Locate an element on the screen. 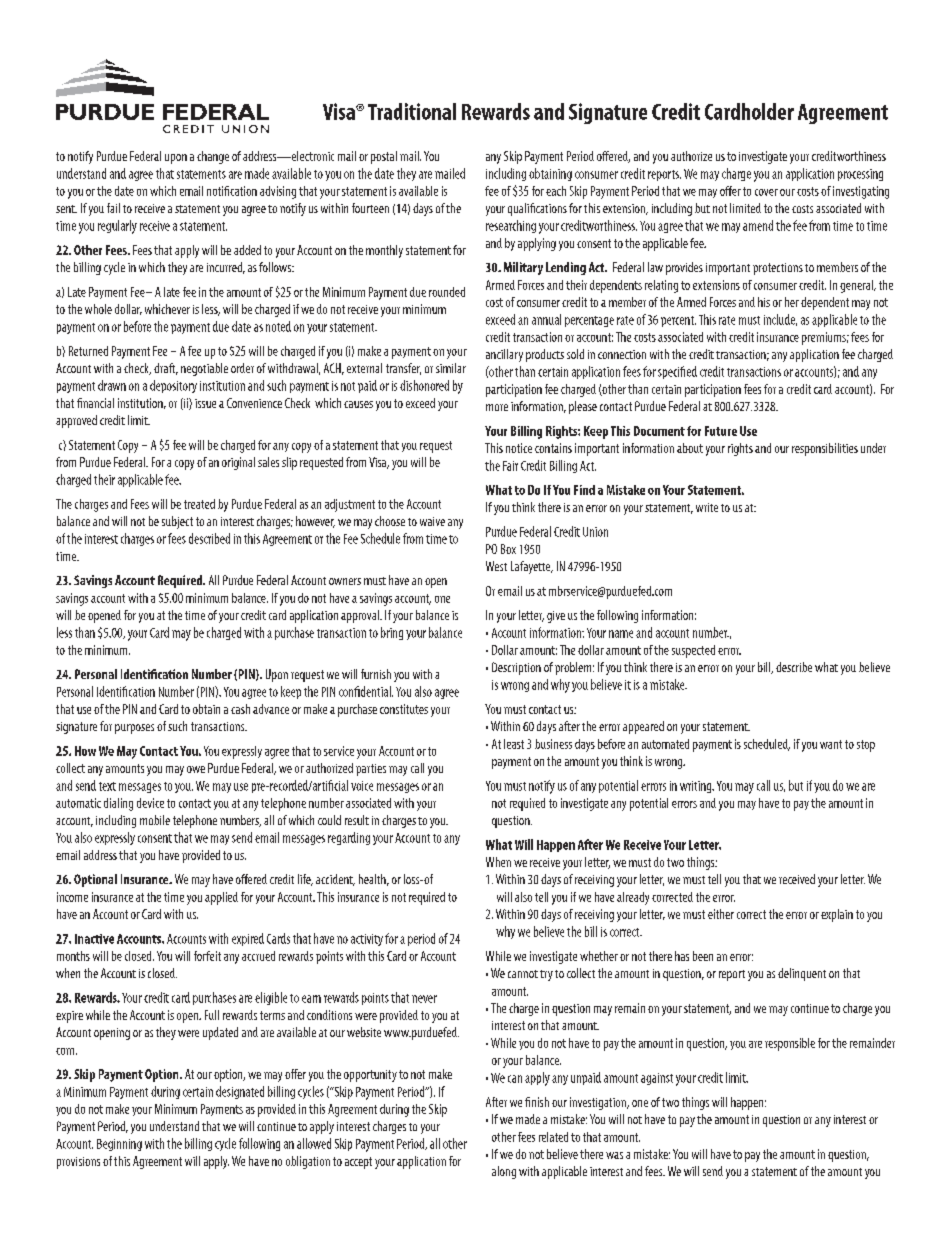  Traditional is located at coordinates (412, 111).
